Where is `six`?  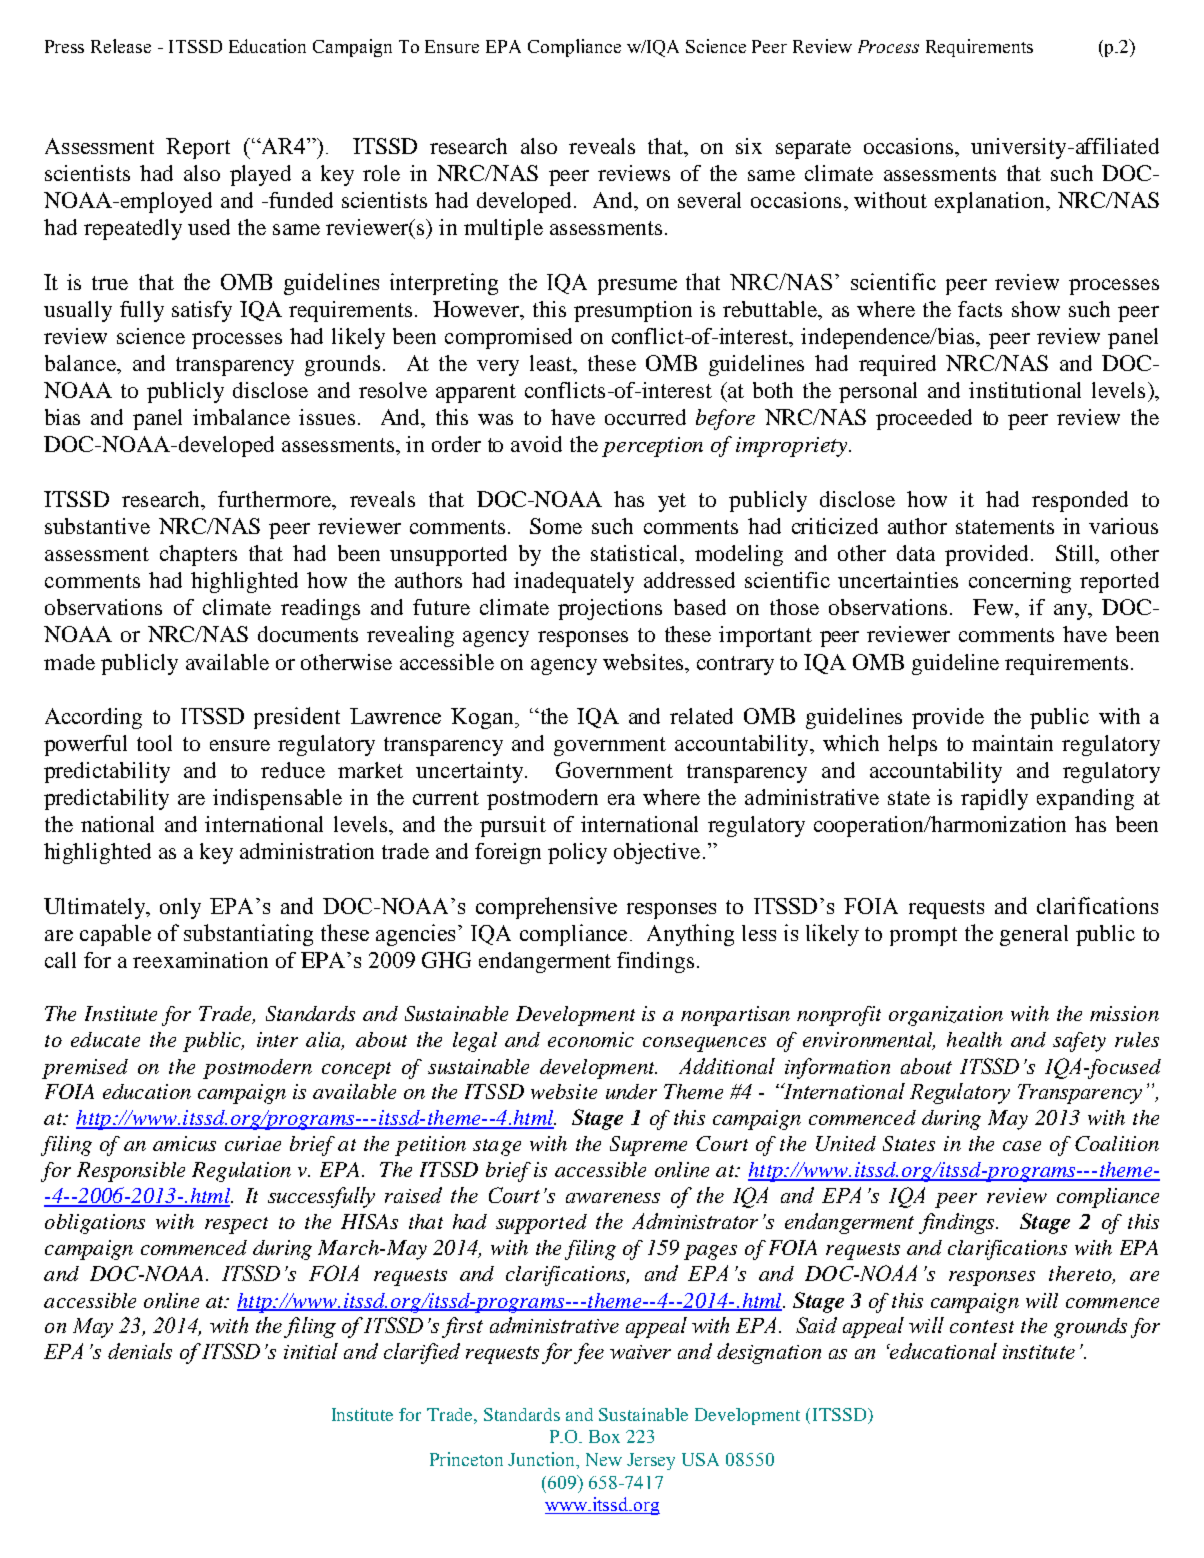 six is located at coordinates (749, 146).
